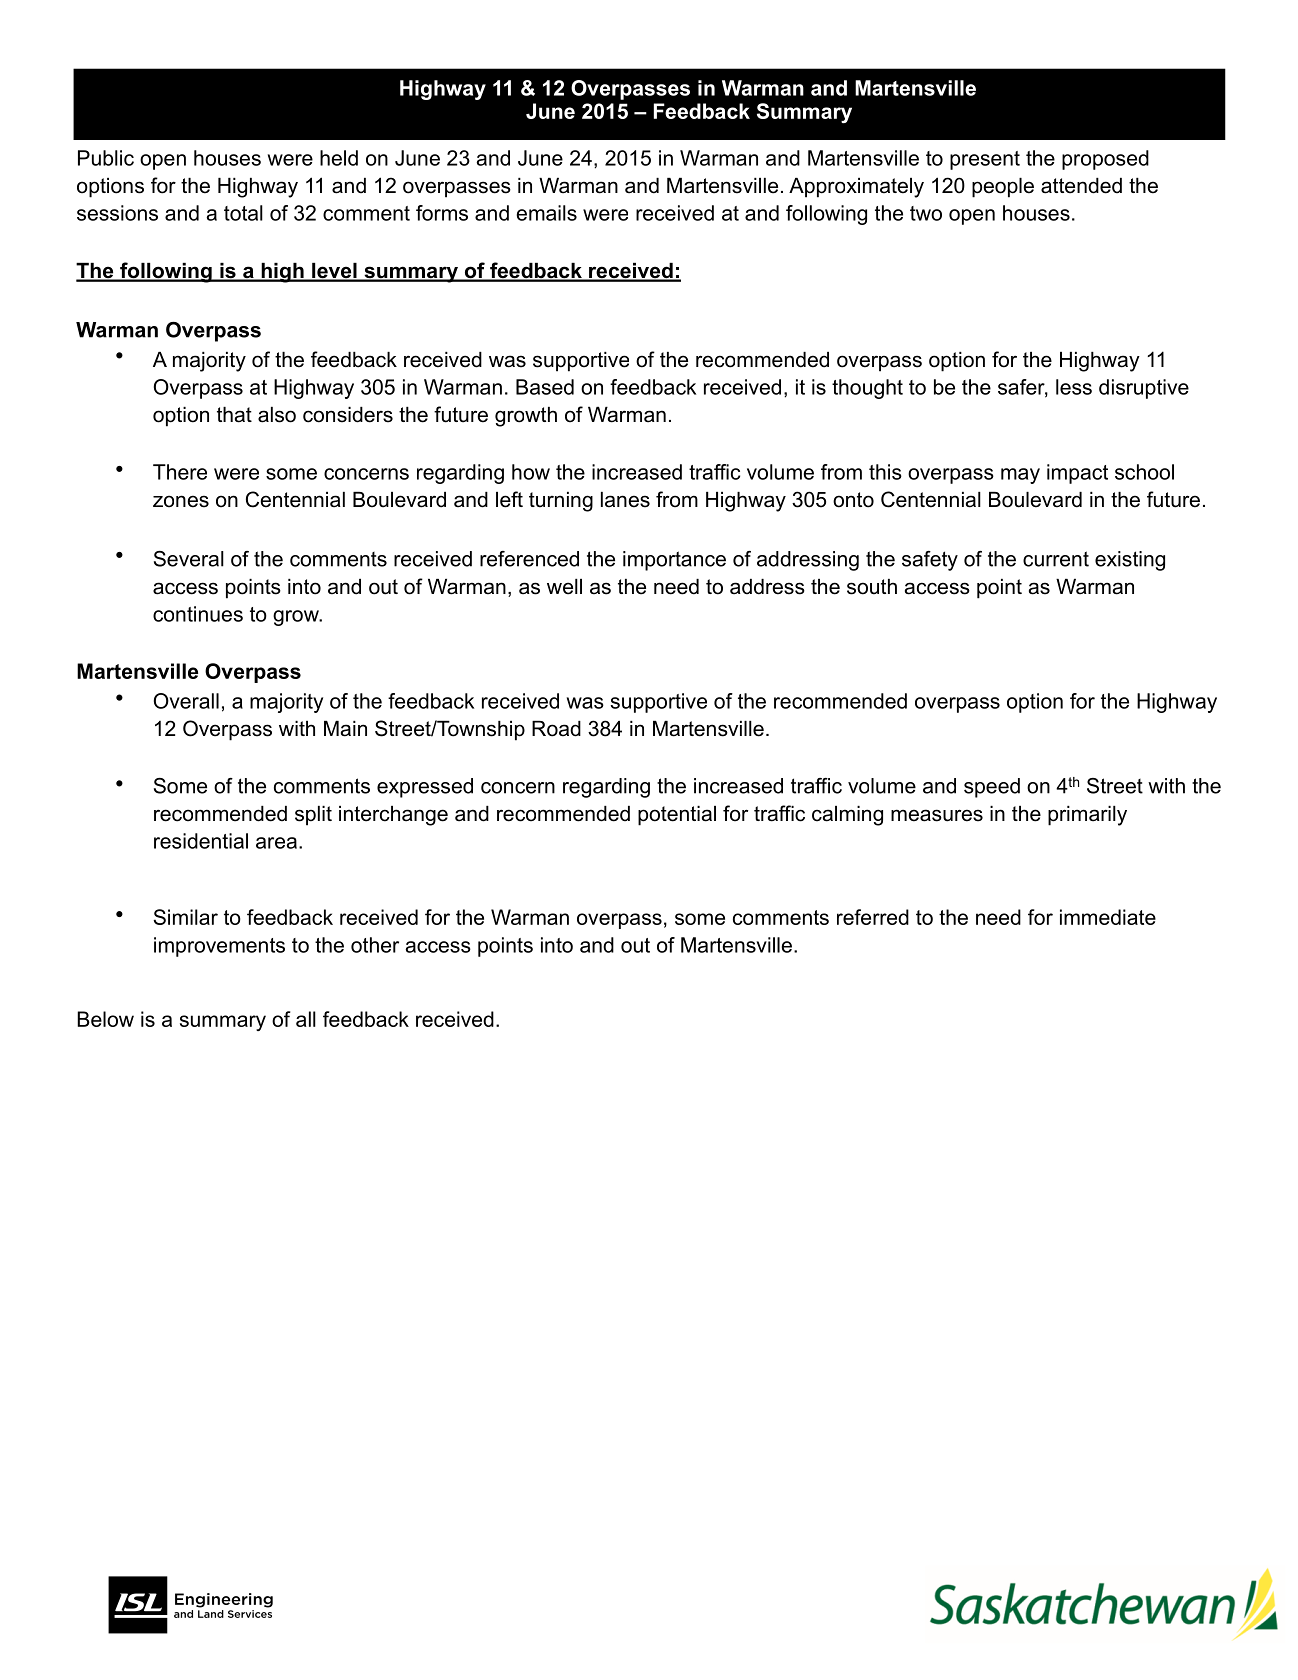  Describe the element at coordinates (1003, 188) in the screenshot. I see `people` at that location.
